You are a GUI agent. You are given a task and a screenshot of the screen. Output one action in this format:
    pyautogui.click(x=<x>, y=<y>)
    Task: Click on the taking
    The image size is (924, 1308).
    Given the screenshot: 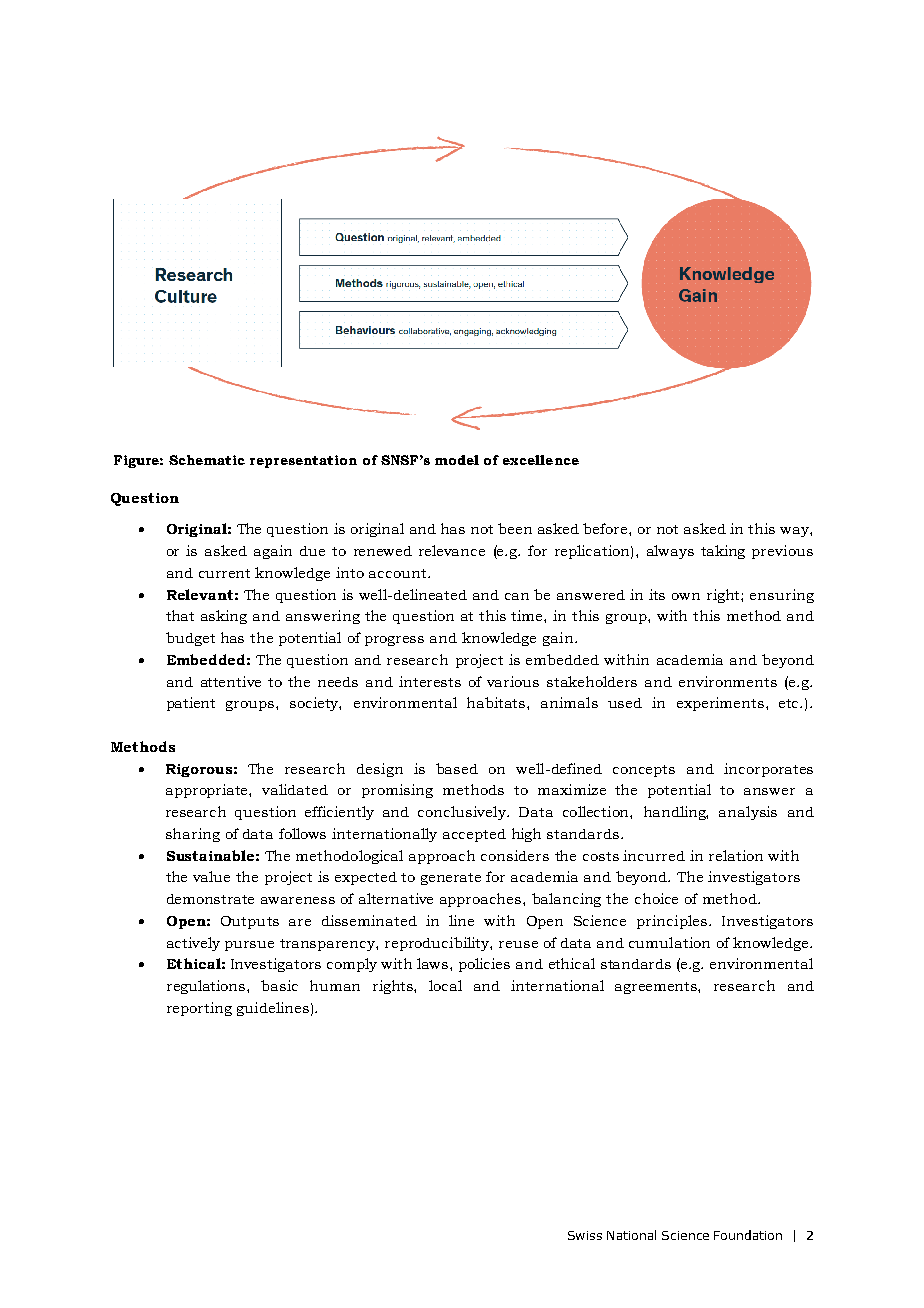 What is the action you would take?
    pyautogui.click(x=723, y=552)
